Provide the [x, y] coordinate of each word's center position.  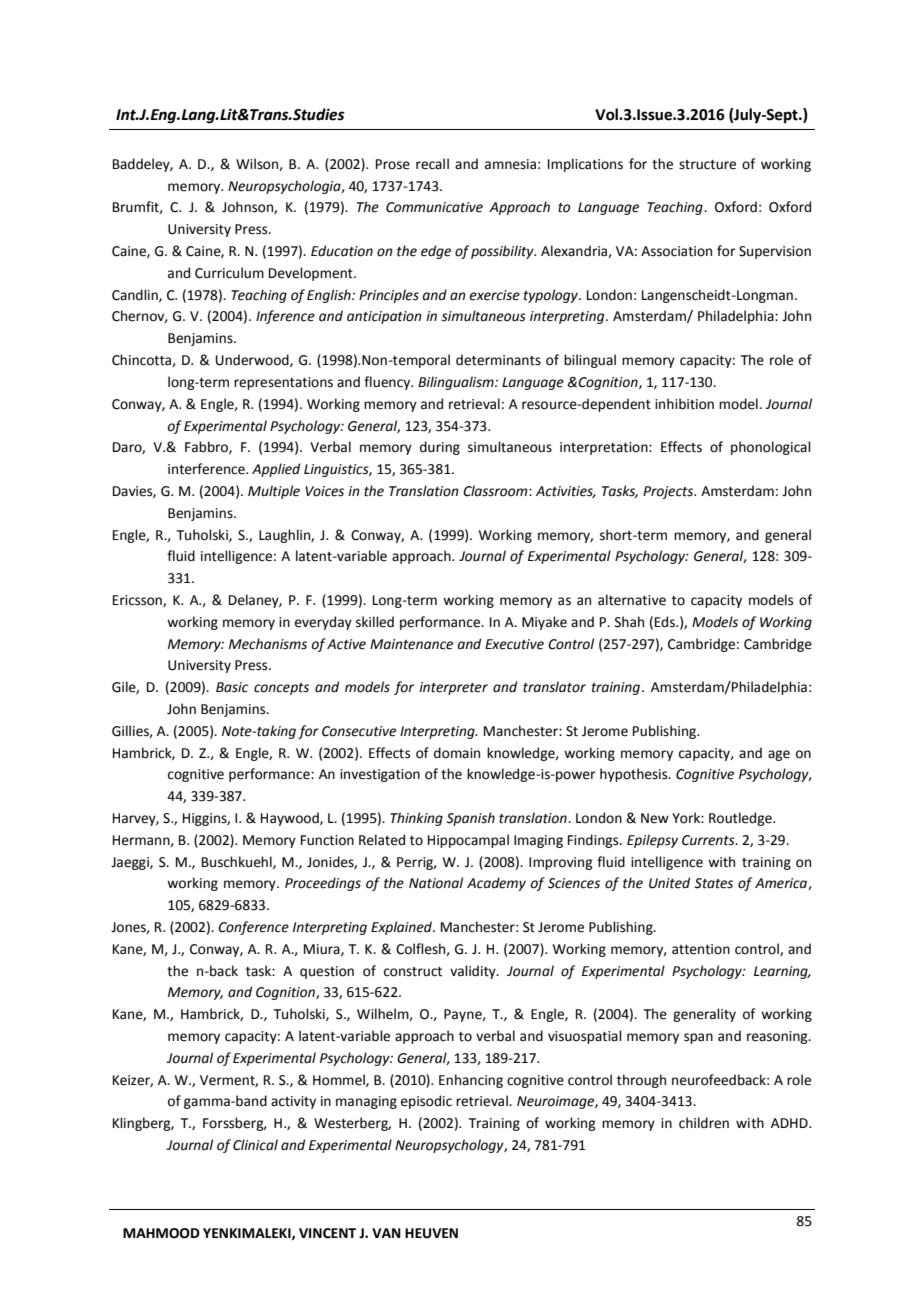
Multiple [274, 492]
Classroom [496, 491]
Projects [669, 492]
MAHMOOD [161, 1233]
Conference [253, 928]
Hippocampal [468, 841]
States [713, 883]
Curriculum [229, 273]
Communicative [434, 207]
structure [707, 165]
